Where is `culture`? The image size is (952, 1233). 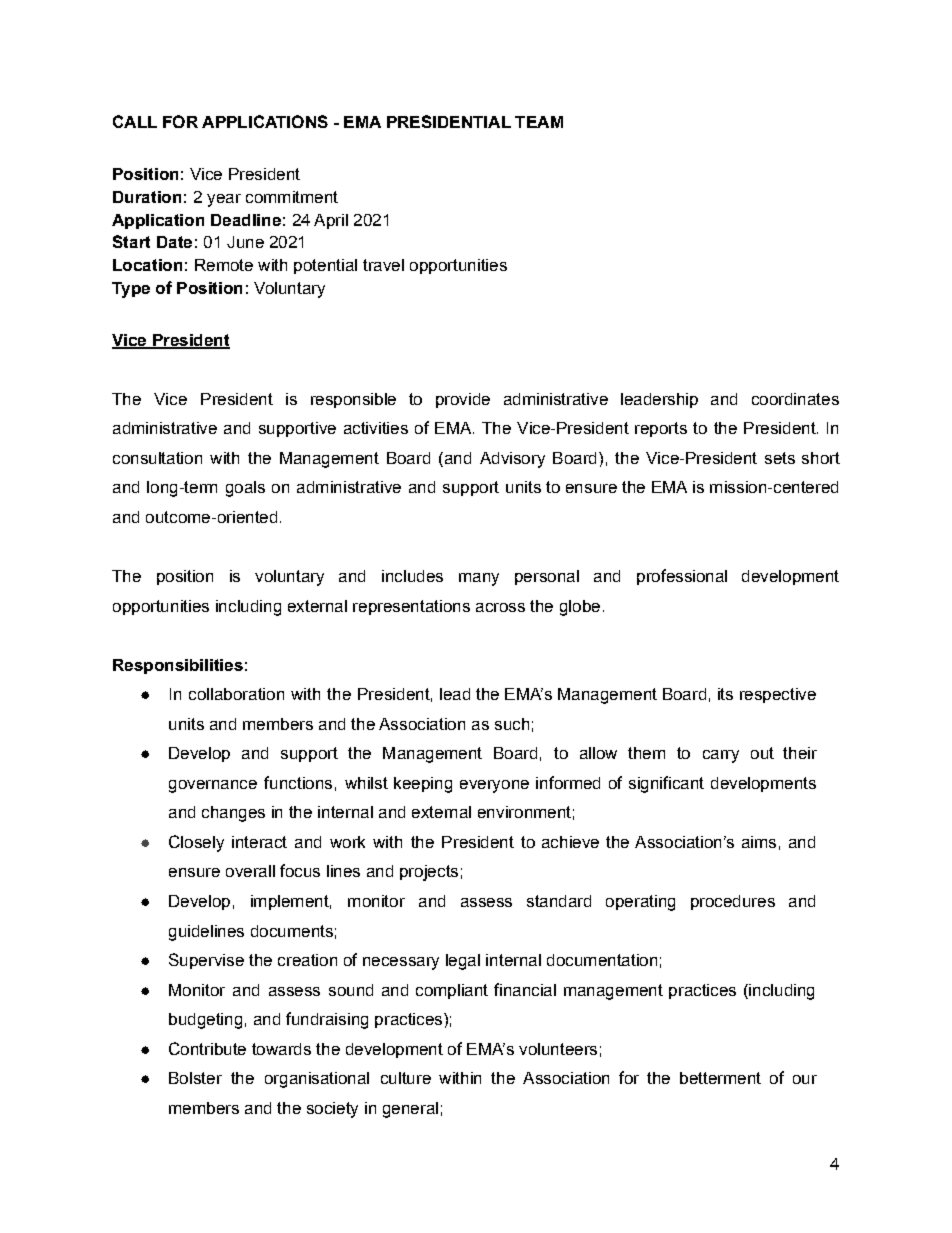 culture is located at coordinates (406, 1078).
